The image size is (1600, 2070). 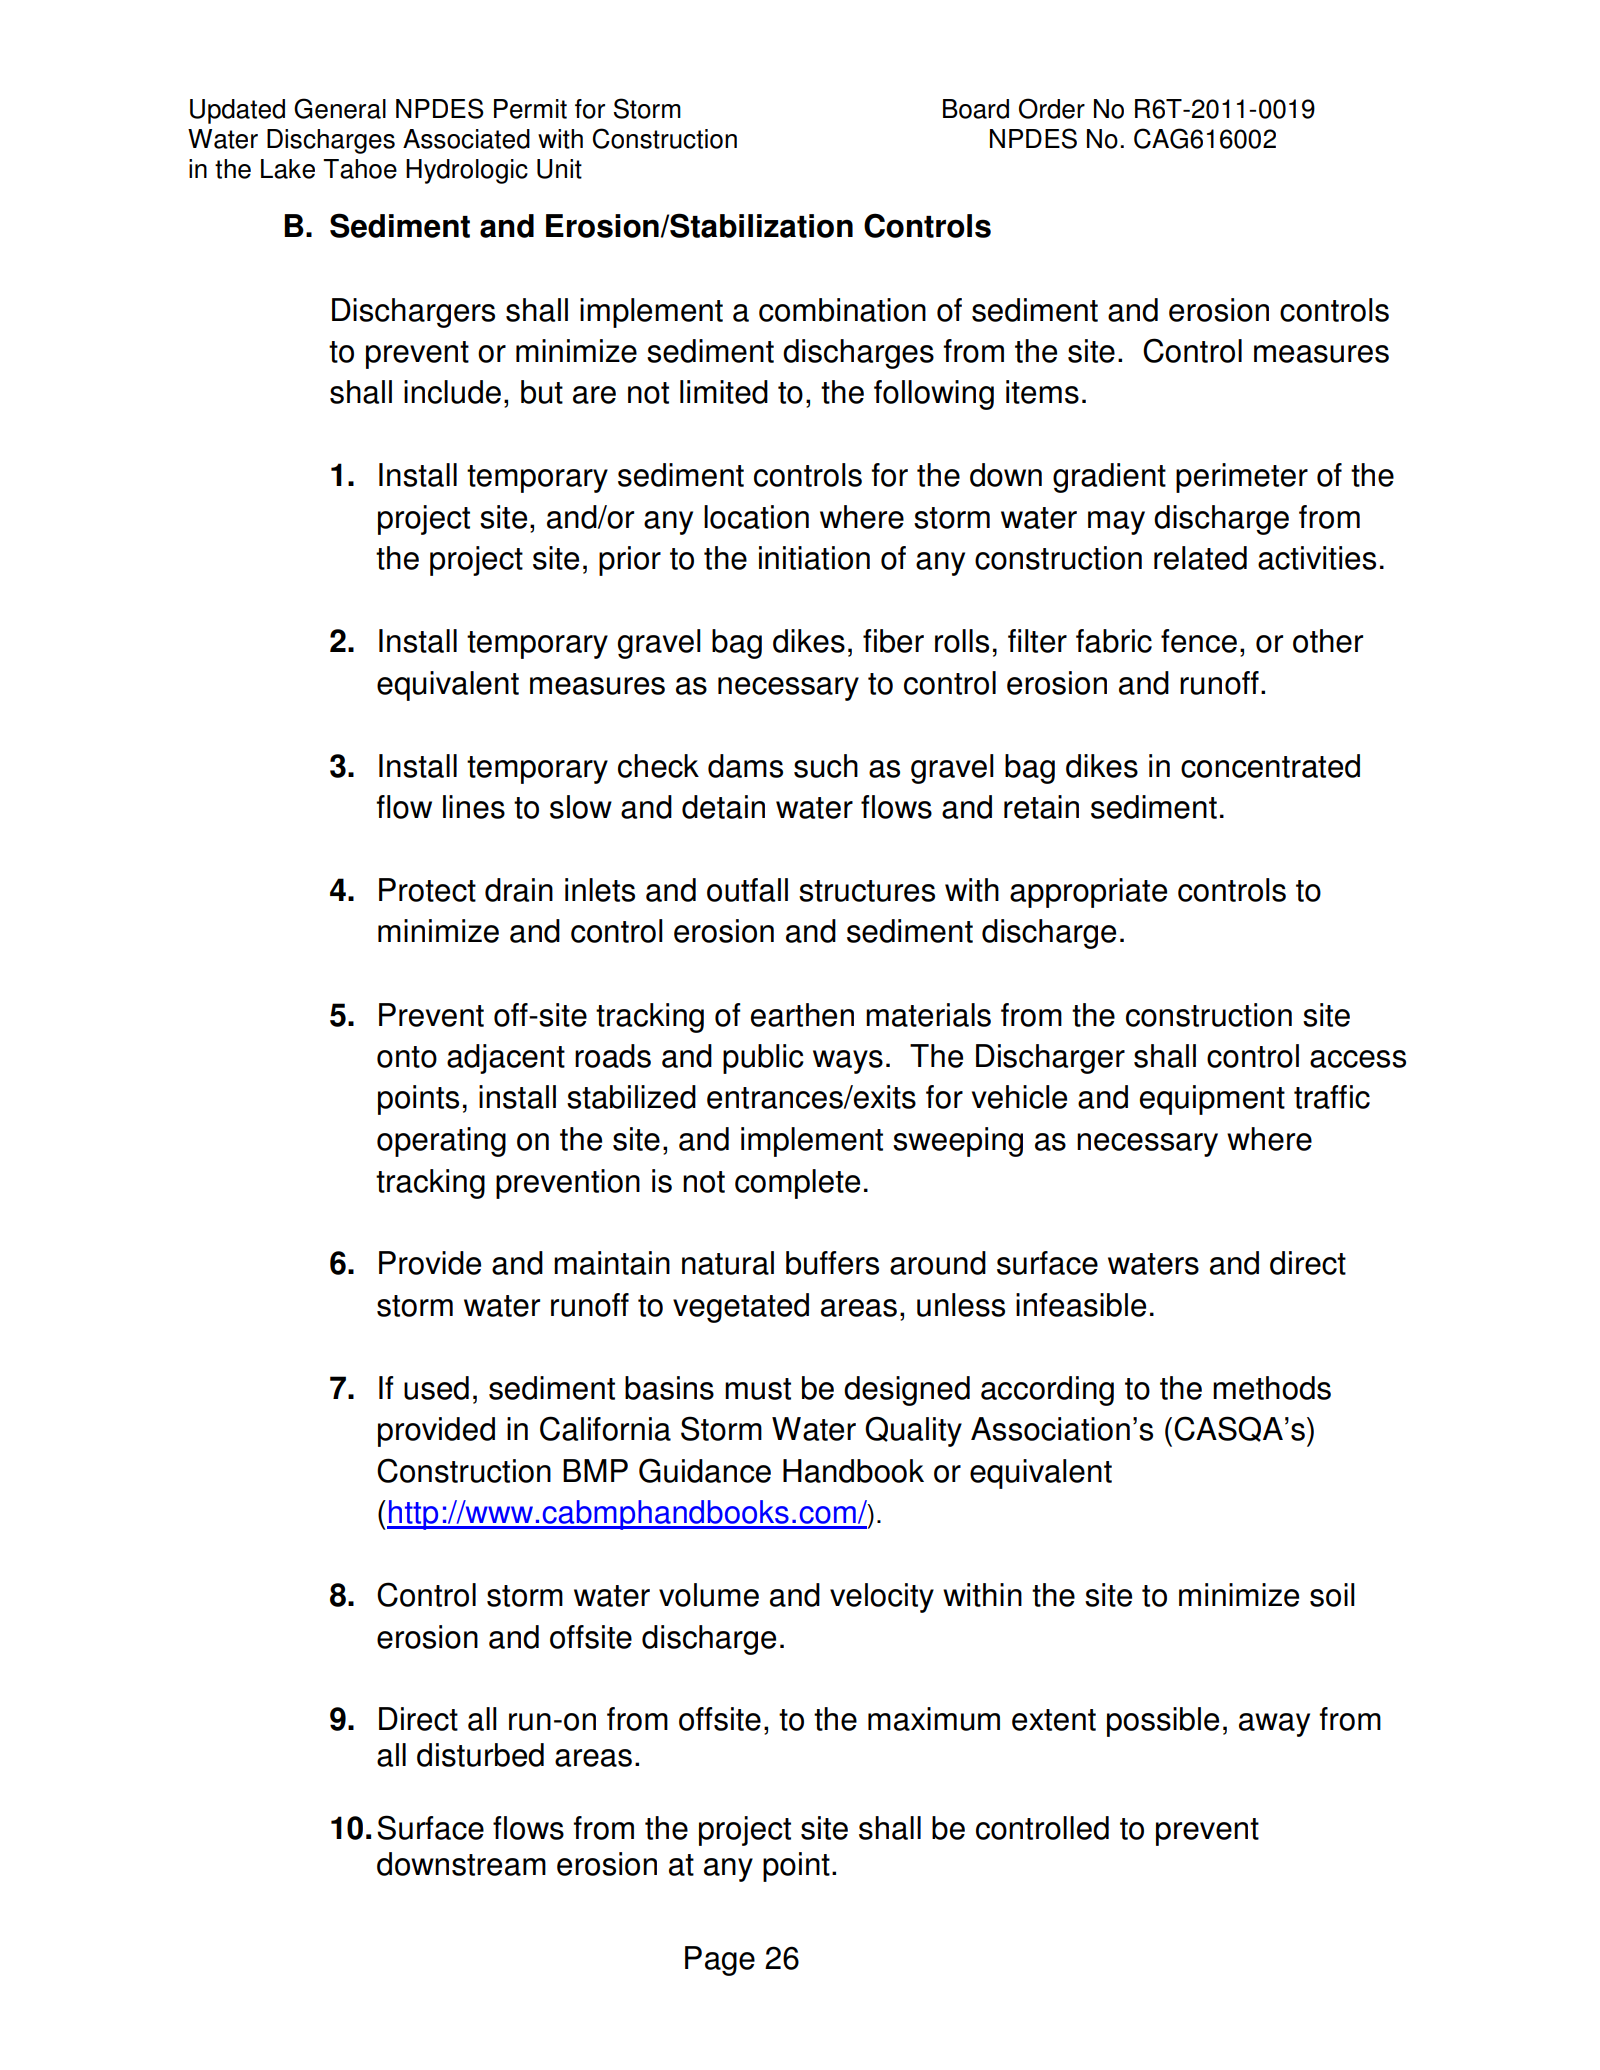 I want to click on away, so click(x=1274, y=1725).
